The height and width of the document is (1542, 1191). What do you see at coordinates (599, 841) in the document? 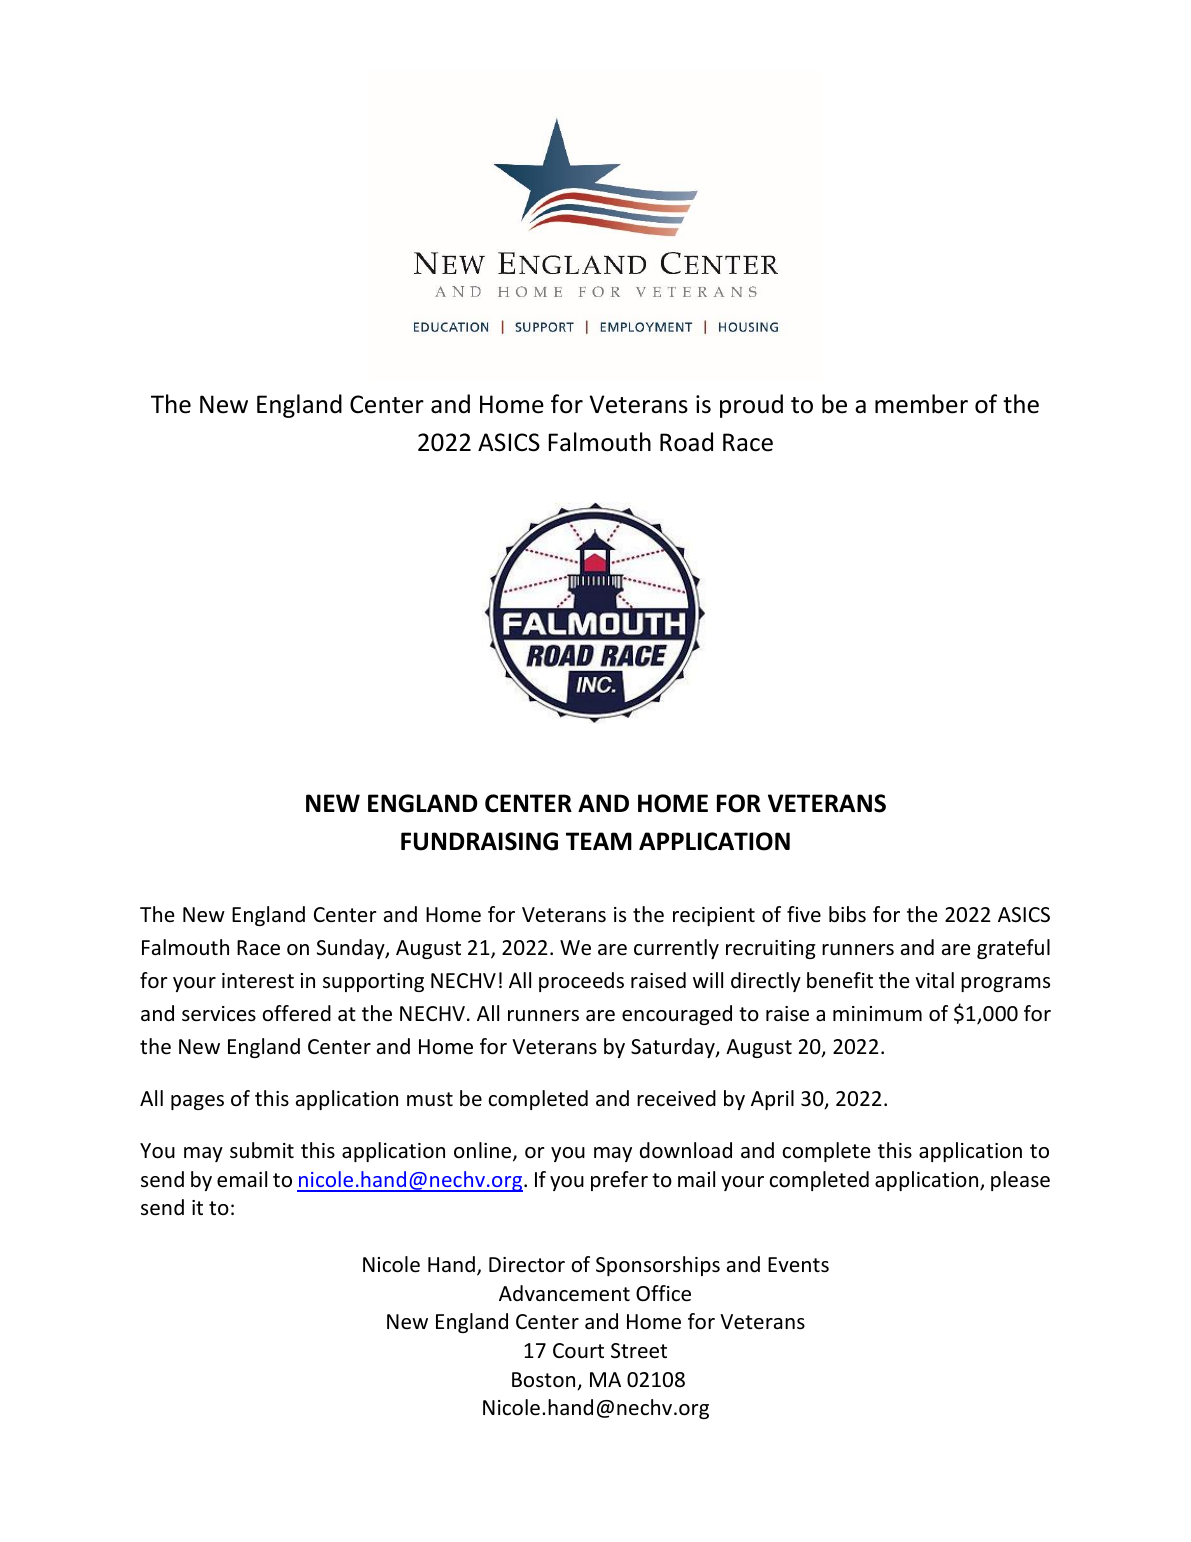
I see `TEAM` at bounding box center [599, 841].
